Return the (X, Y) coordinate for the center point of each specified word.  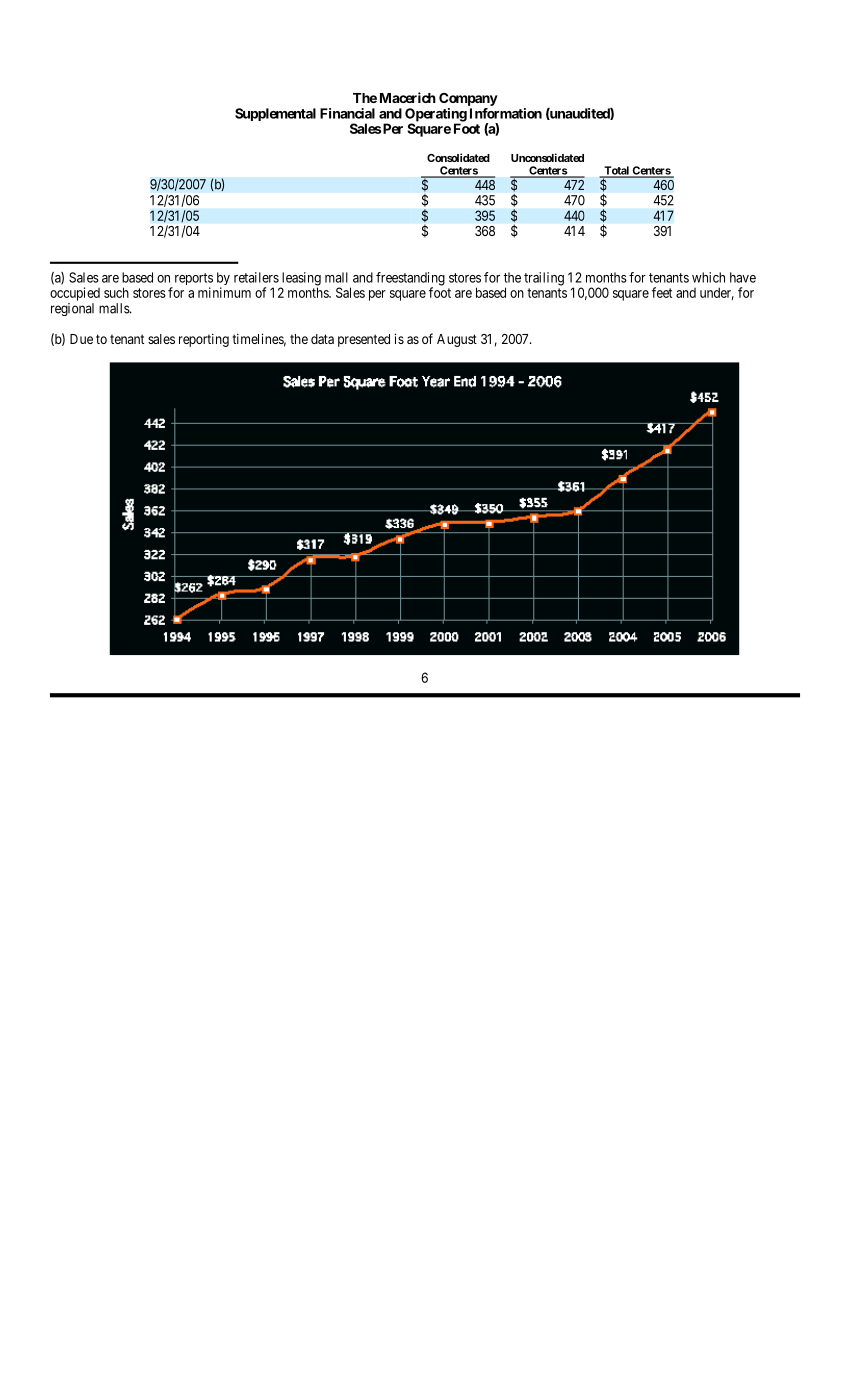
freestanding (410, 280)
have (743, 277)
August (457, 340)
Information (506, 113)
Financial (347, 113)
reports (192, 280)
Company (468, 99)
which (708, 277)
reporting (204, 340)
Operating (436, 116)
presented (364, 340)
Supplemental (275, 114)
